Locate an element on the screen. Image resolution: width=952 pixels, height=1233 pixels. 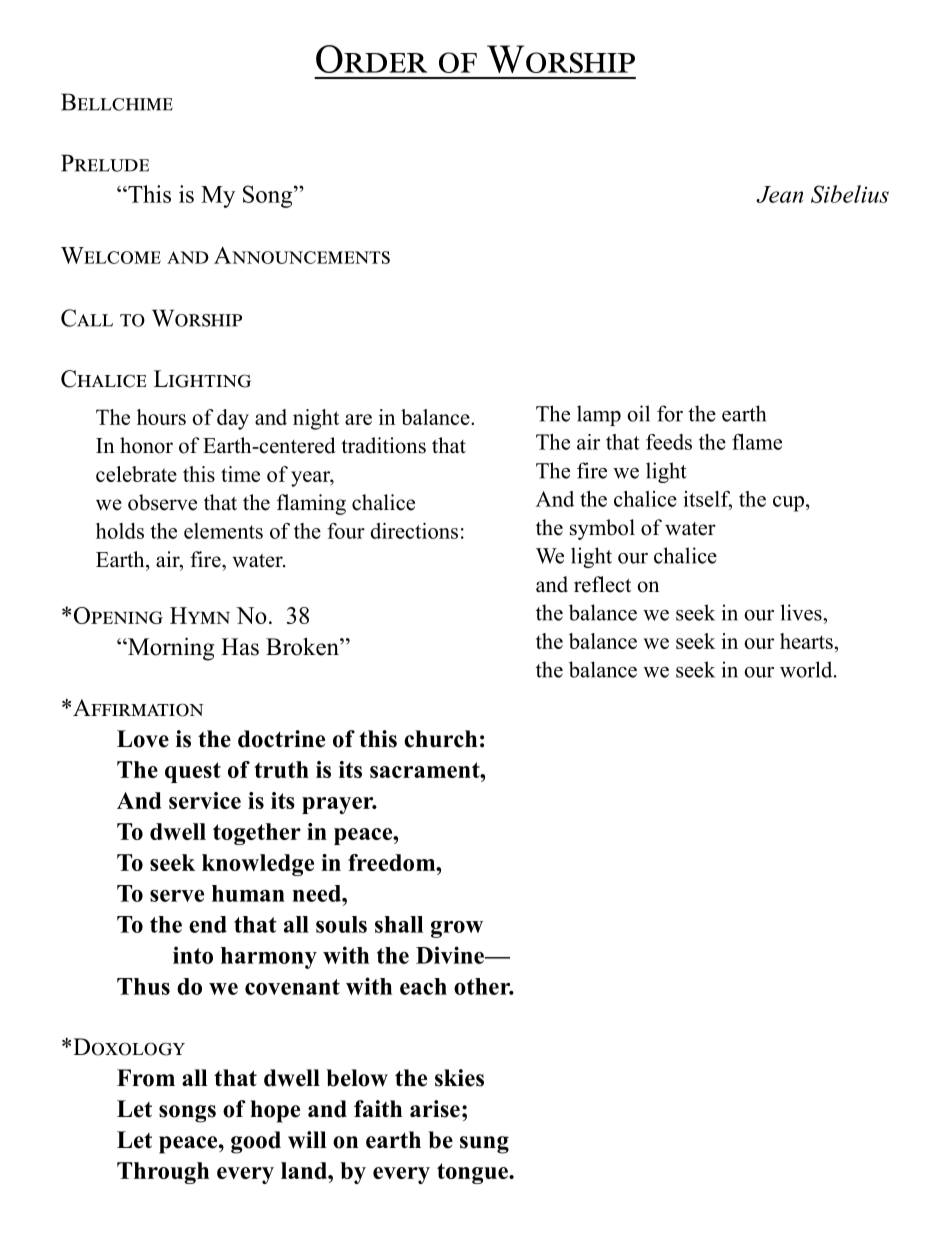
tongue is located at coordinates (473, 1173).
